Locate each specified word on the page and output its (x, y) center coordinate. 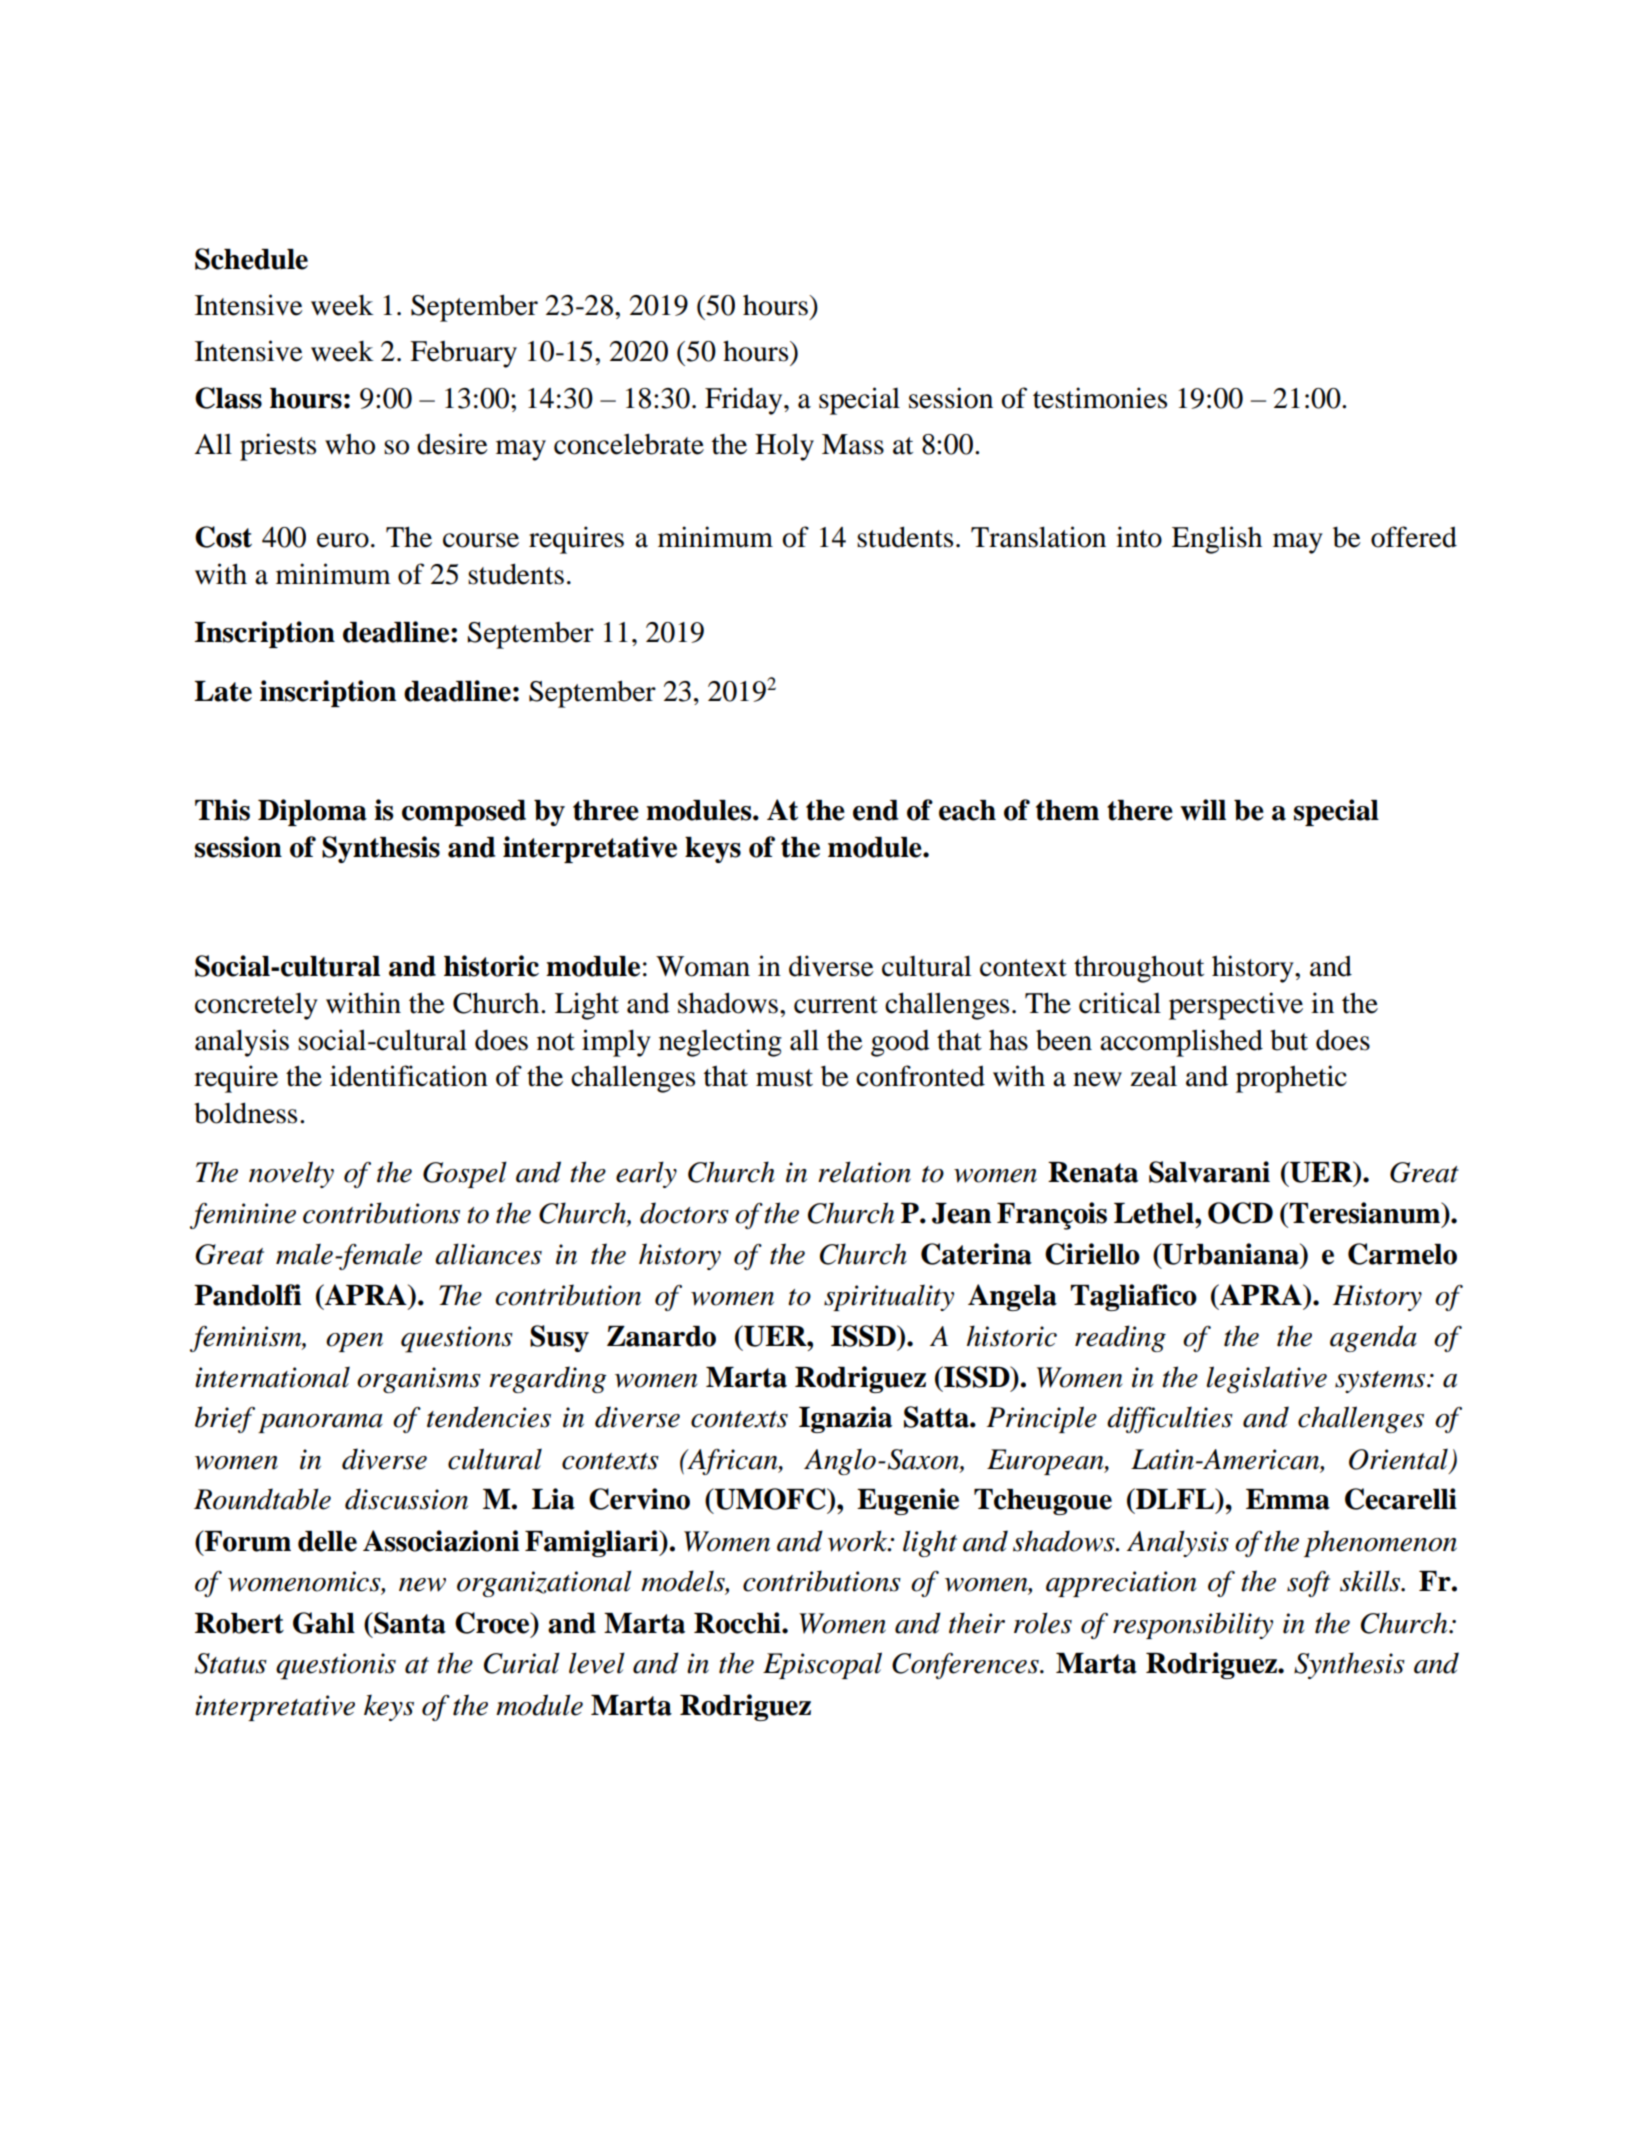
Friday (745, 401)
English (1217, 540)
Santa (409, 1623)
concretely (256, 1006)
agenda (1373, 1338)
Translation (1038, 537)
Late (223, 691)
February (463, 354)
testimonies (1100, 398)
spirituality (889, 1297)
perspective (1236, 1006)
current (836, 1005)
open (354, 1342)
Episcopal (822, 1665)
